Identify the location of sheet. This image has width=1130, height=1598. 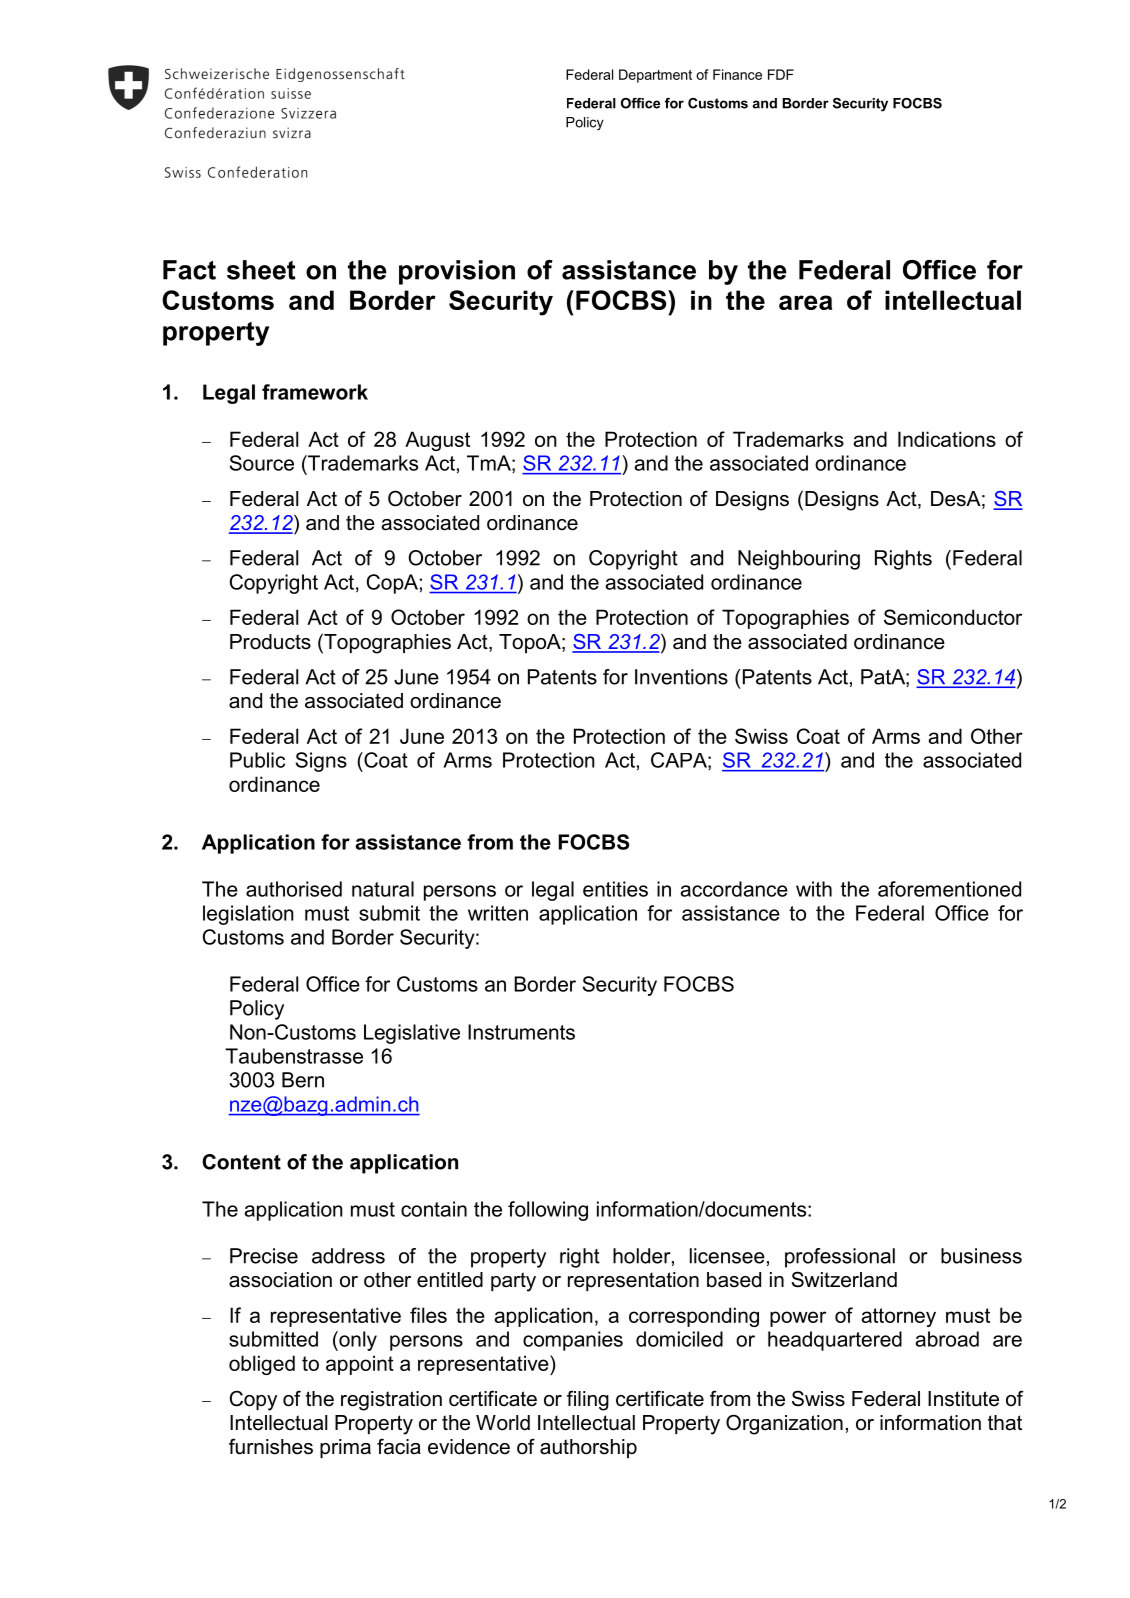
(261, 270).
